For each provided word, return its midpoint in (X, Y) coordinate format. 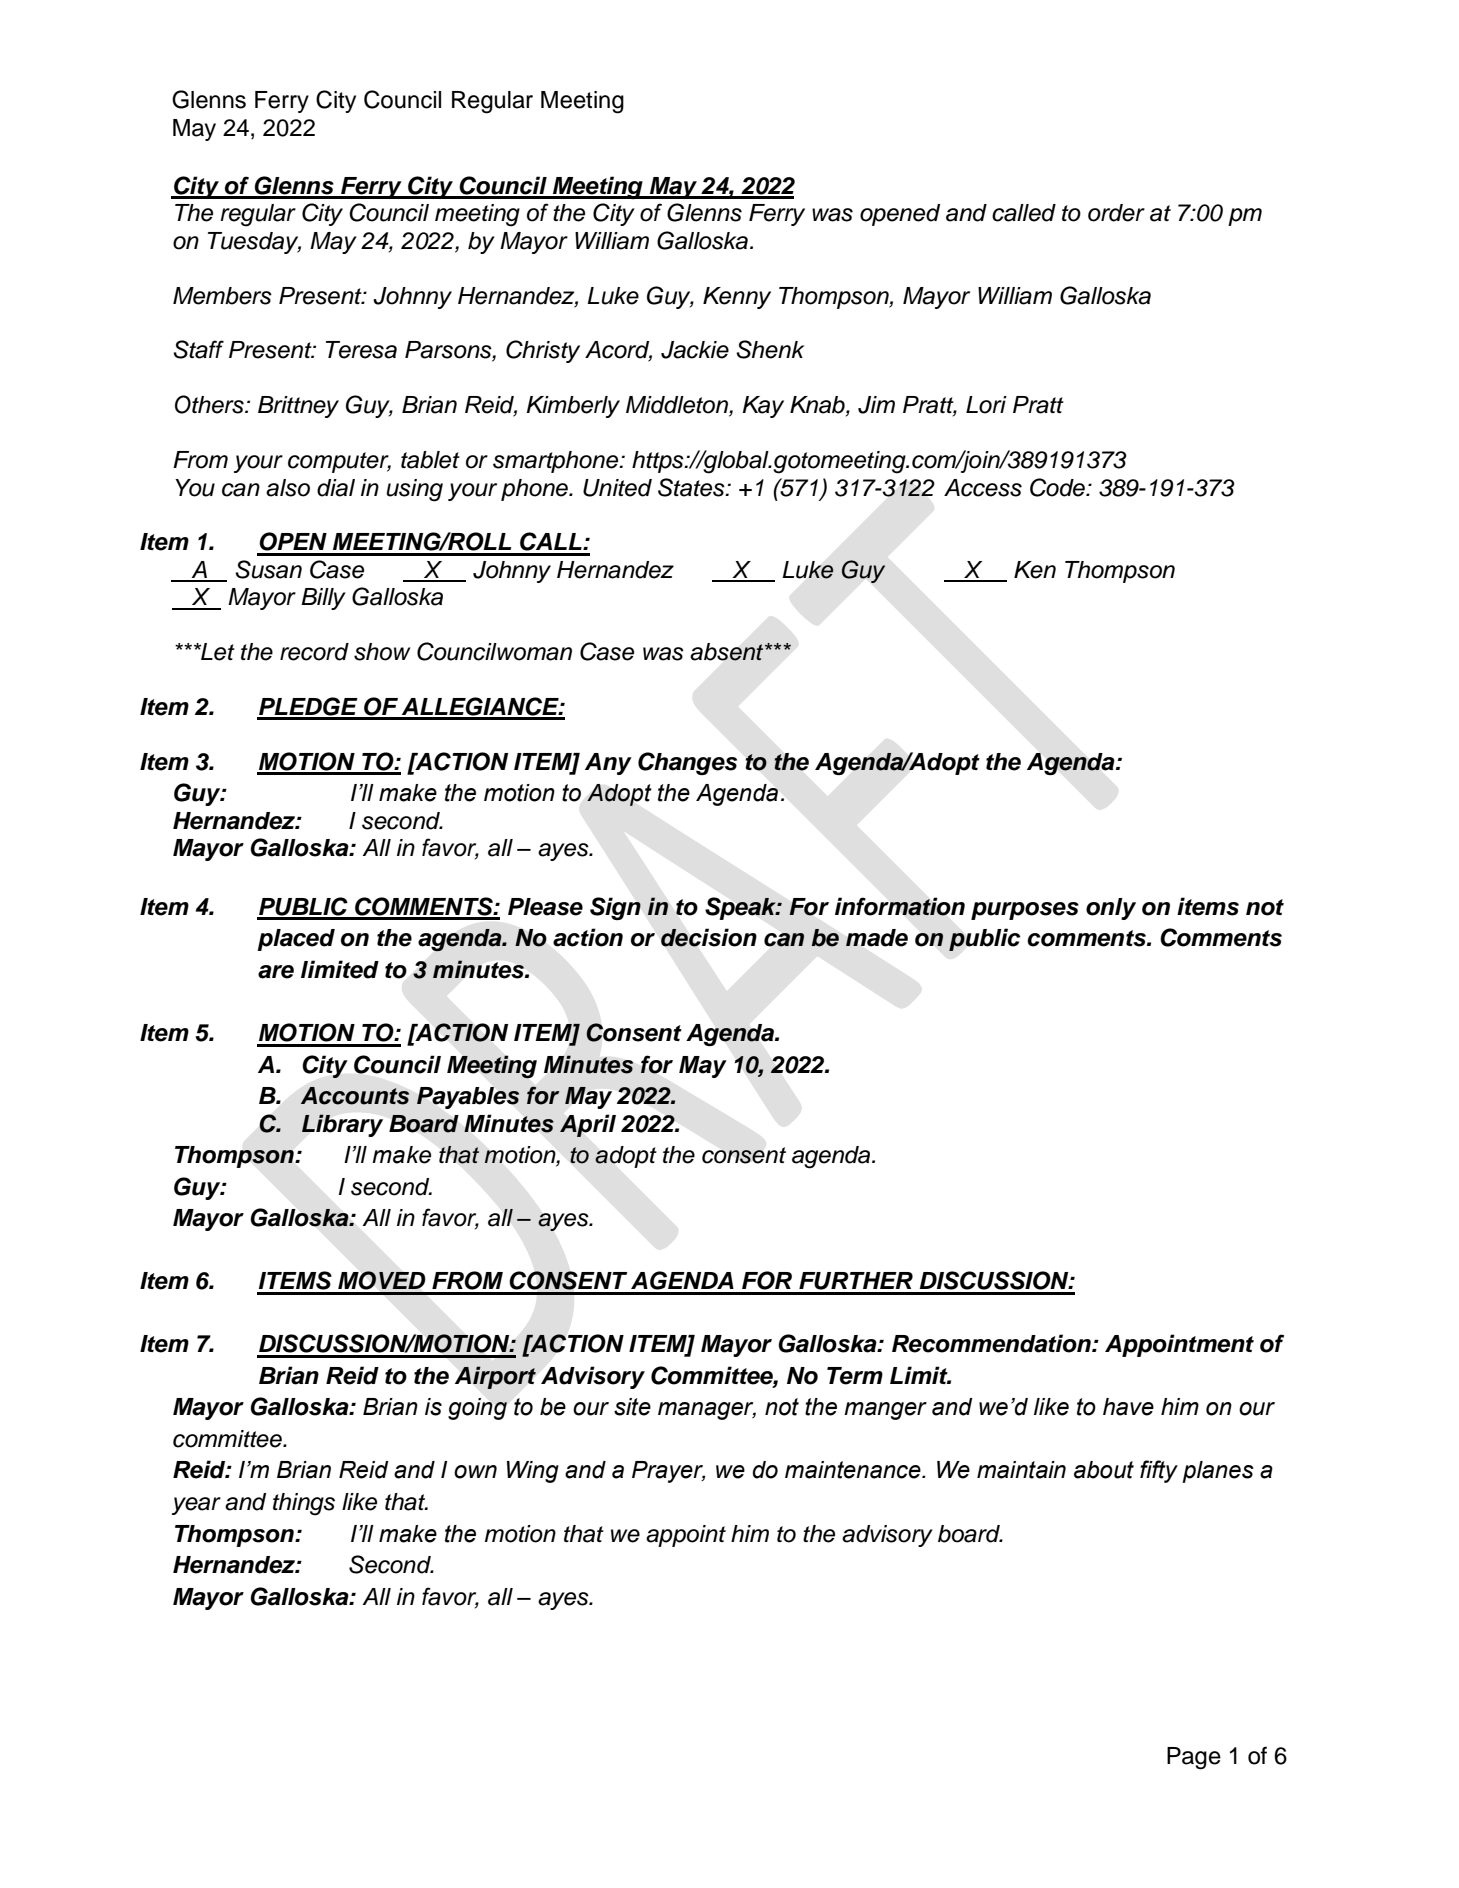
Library (342, 1125)
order (1116, 213)
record (314, 652)
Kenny (737, 298)
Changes (687, 763)
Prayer (668, 1472)
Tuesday (254, 243)
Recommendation (992, 1343)
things (304, 1504)
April (588, 1125)
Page (1194, 1758)
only (1111, 909)
